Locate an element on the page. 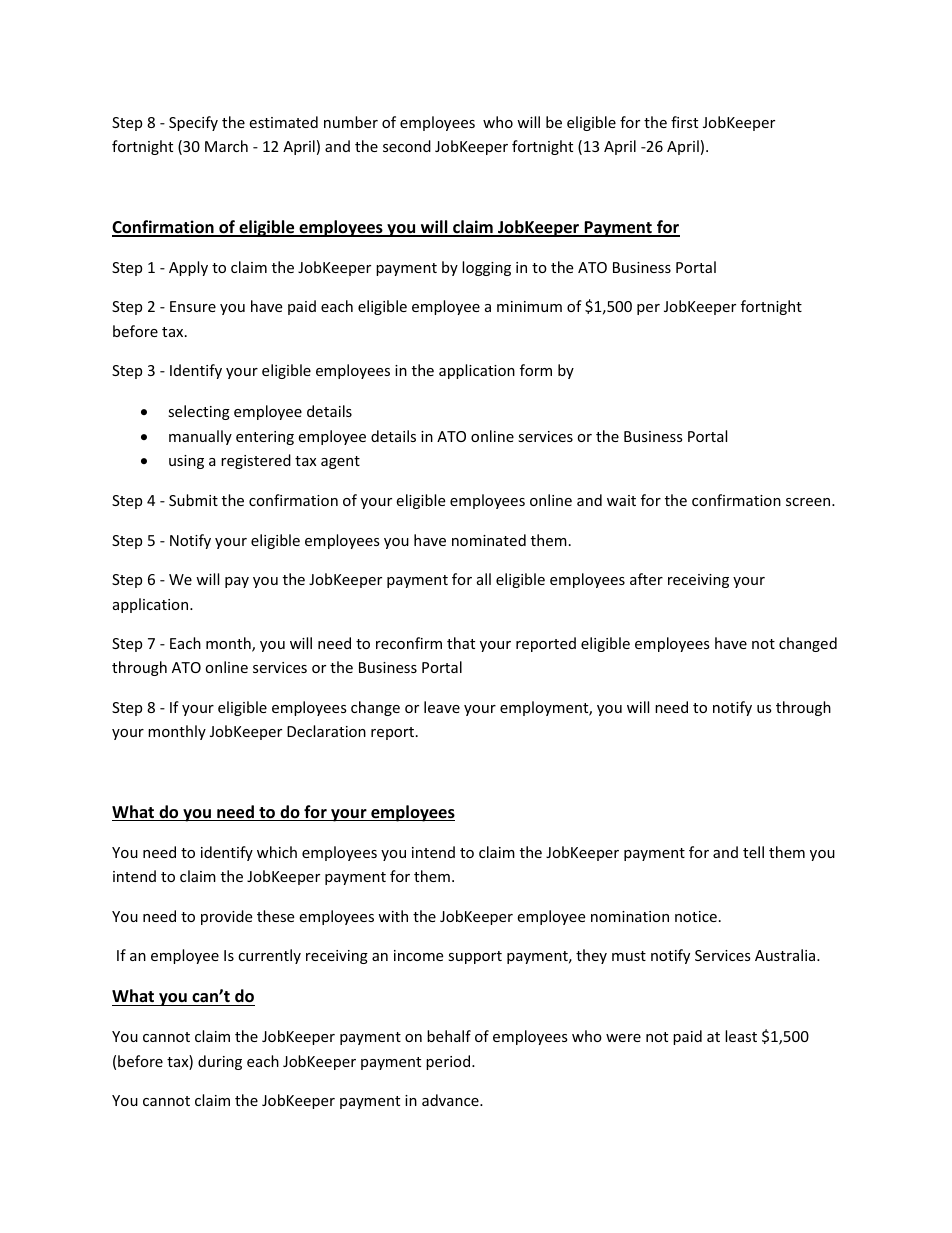 This document has height=1233, width=952. after is located at coordinates (646, 579).
